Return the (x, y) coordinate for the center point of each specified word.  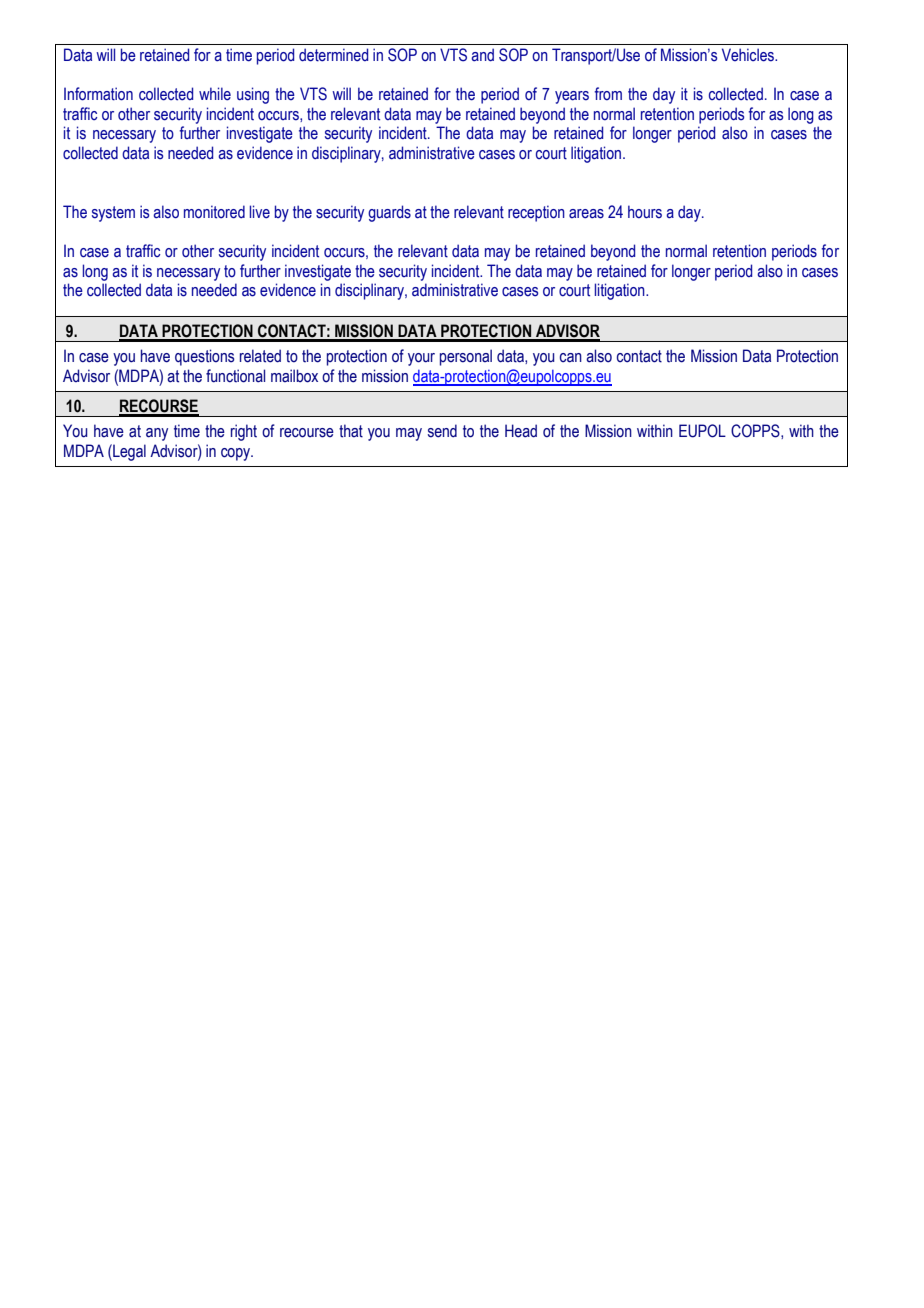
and (482, 55)
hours (645, 212)
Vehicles (749, 55)
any (157, 434)
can (571, 358)
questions (205, 357)
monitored (214, 212)
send (442, 431)
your (421, 359)
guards (389, 213)
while (215, 94)
